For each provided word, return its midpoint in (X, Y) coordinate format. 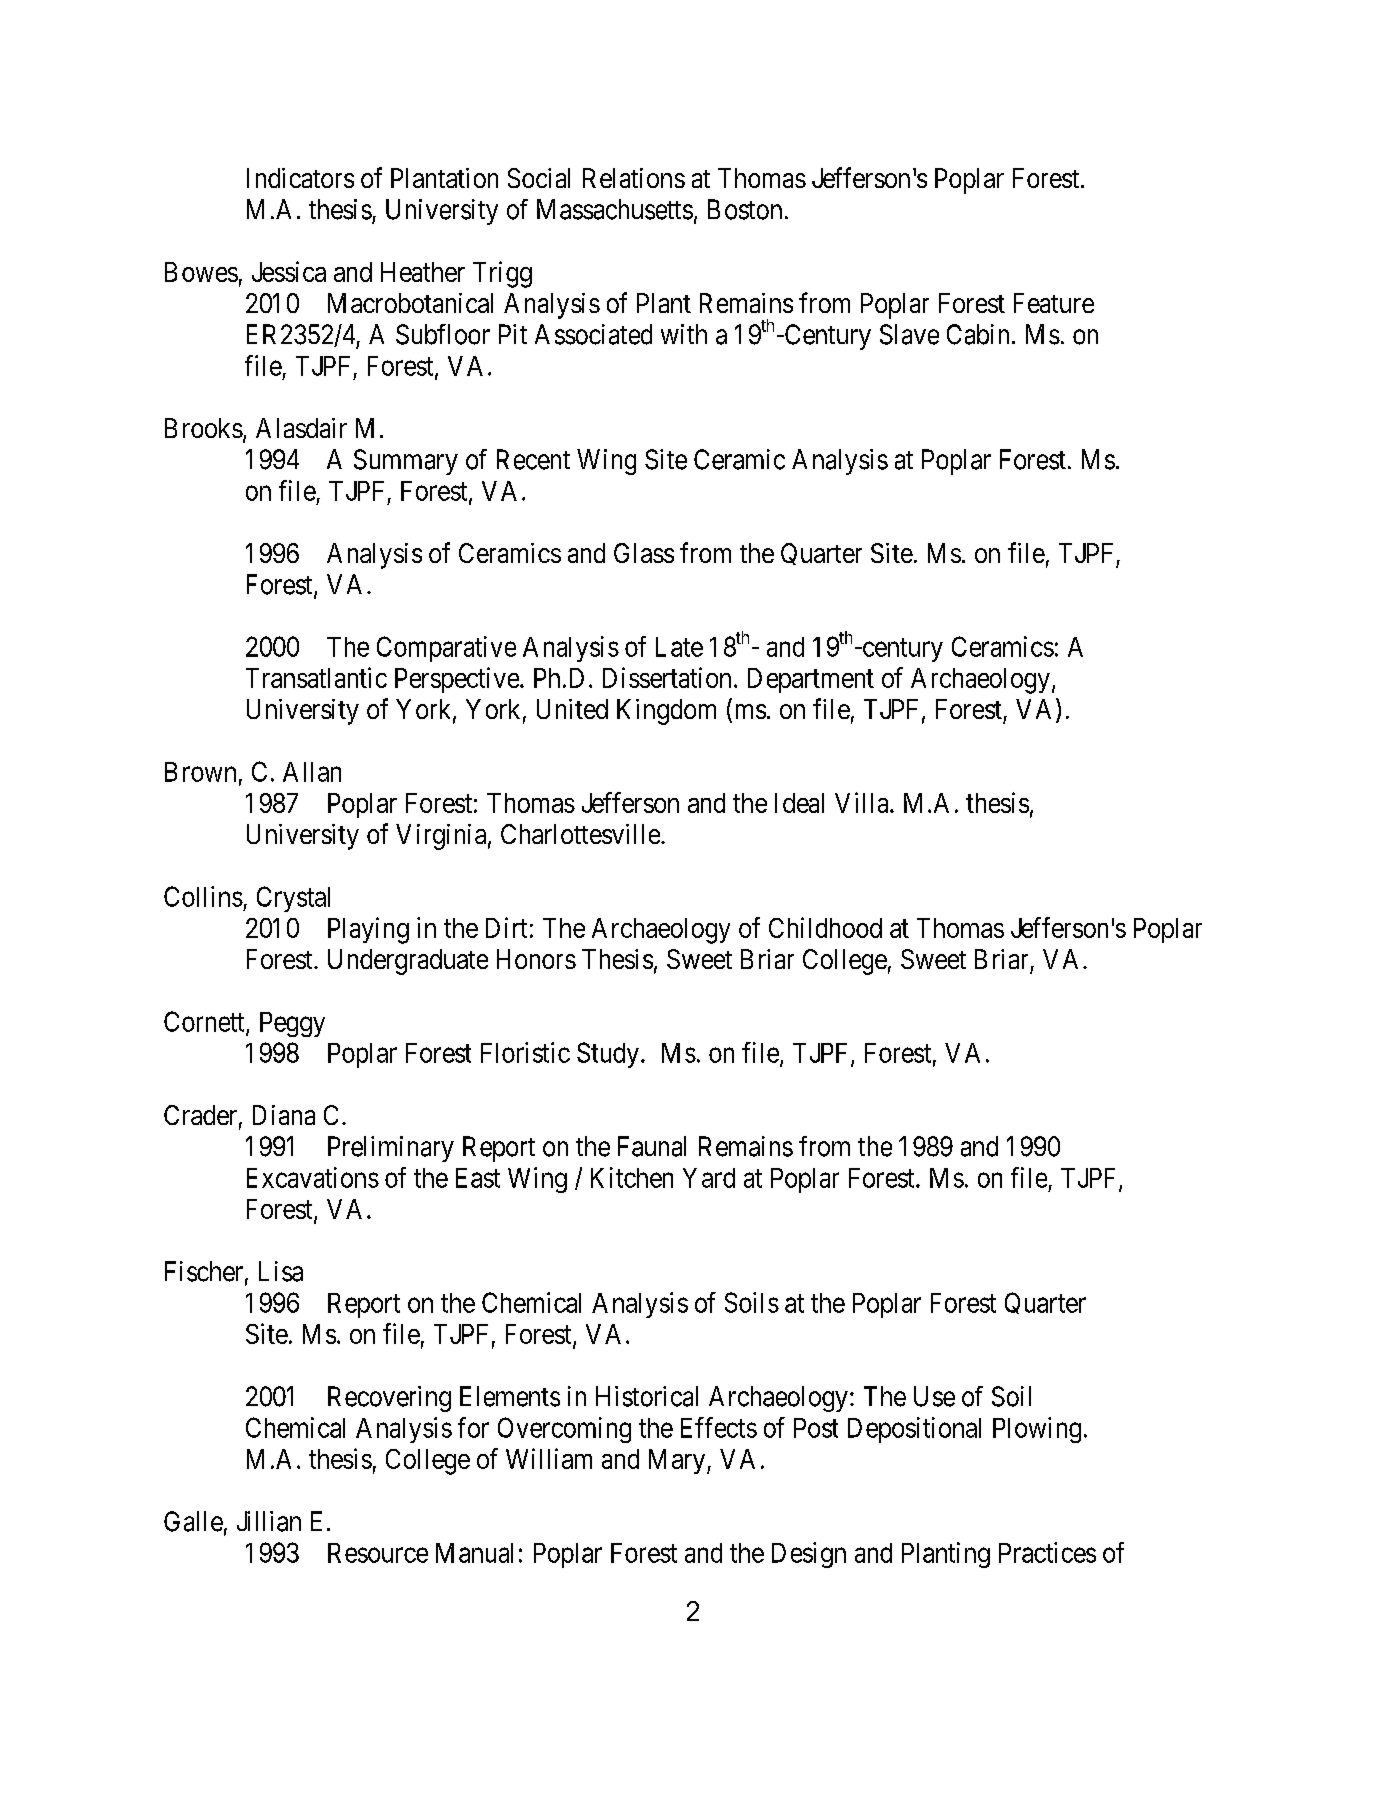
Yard (709, 1178)
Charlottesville (580, 834)
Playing (368, 930)
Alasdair (301, 428)
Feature (1054, 303)
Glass (644, 553)
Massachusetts (615, 209)
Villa (863, 802)
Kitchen (632, 1177)
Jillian (269, 1521)
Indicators (300, 178)
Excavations (313, 1177)
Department (811, 680)
